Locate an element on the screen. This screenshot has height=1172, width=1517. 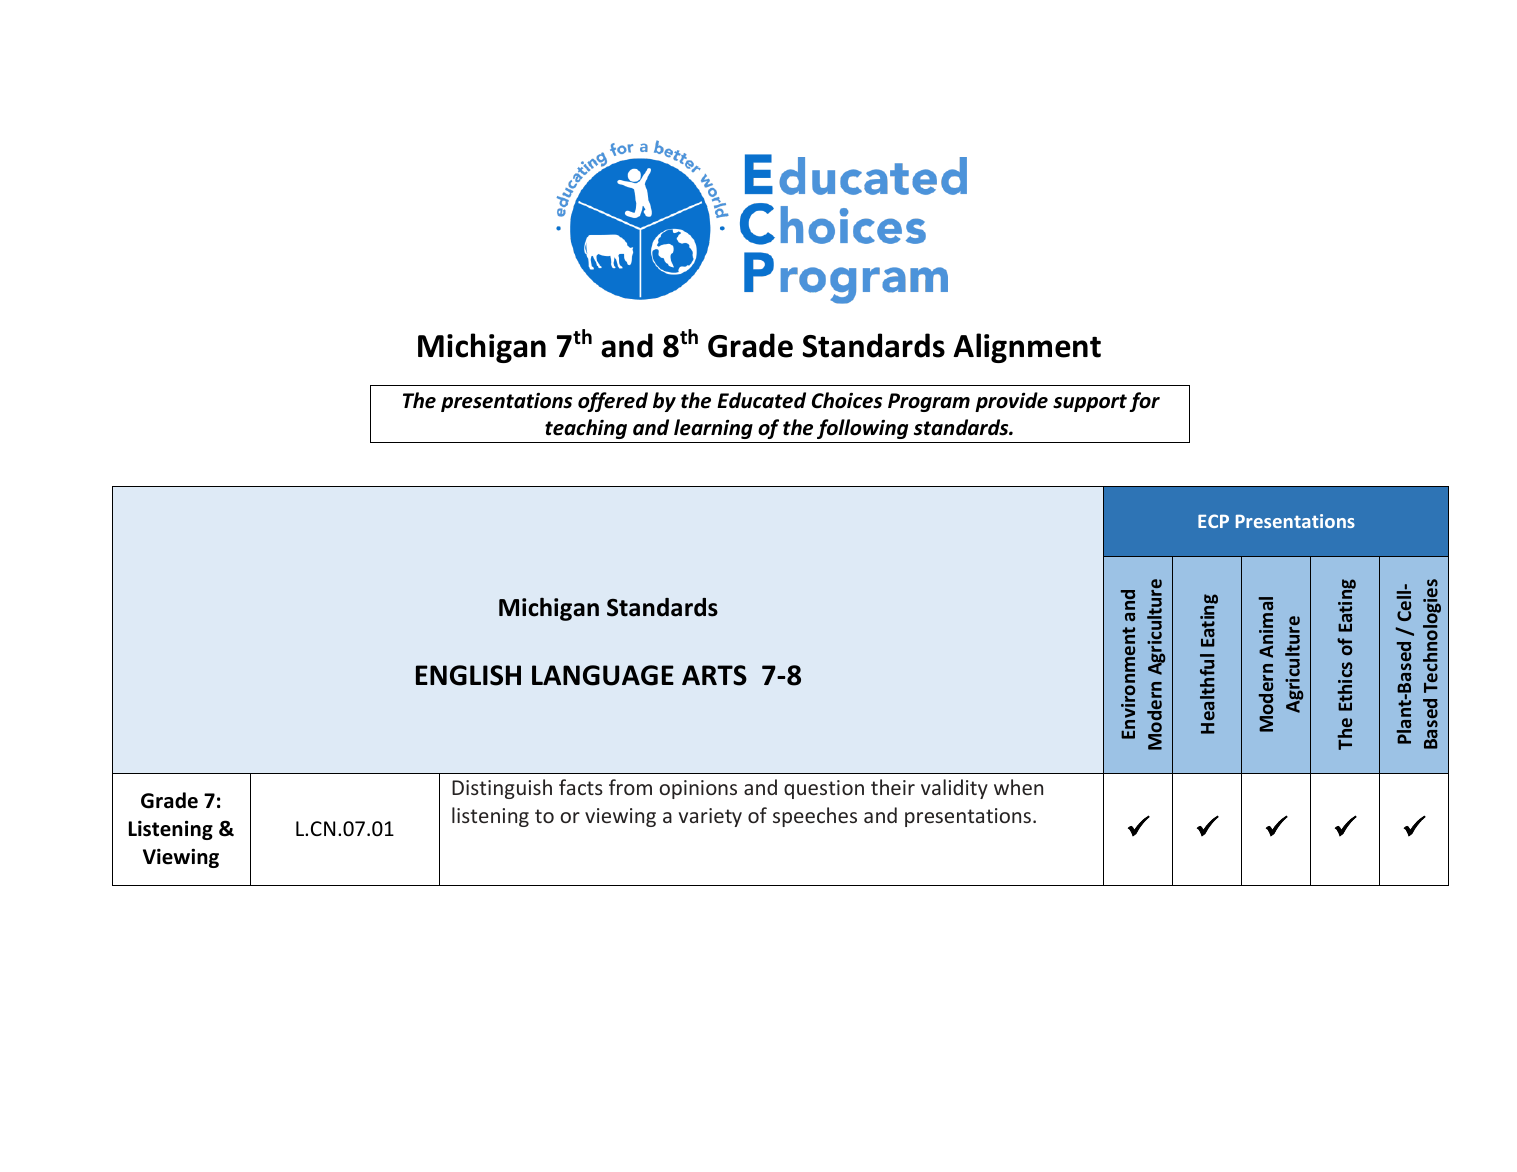
support is located at coordinates (1090, 403).
